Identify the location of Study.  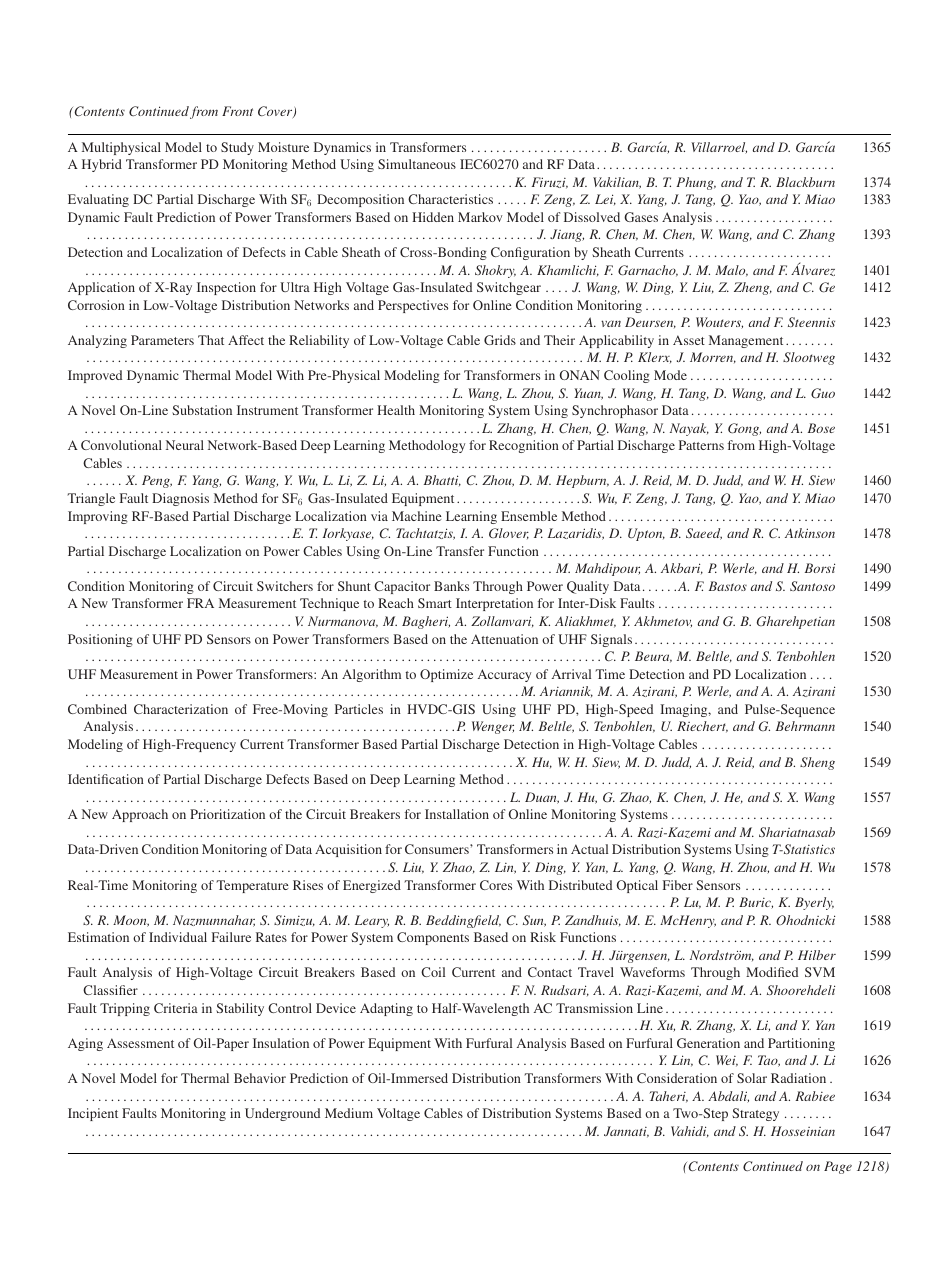
(237, 148).
